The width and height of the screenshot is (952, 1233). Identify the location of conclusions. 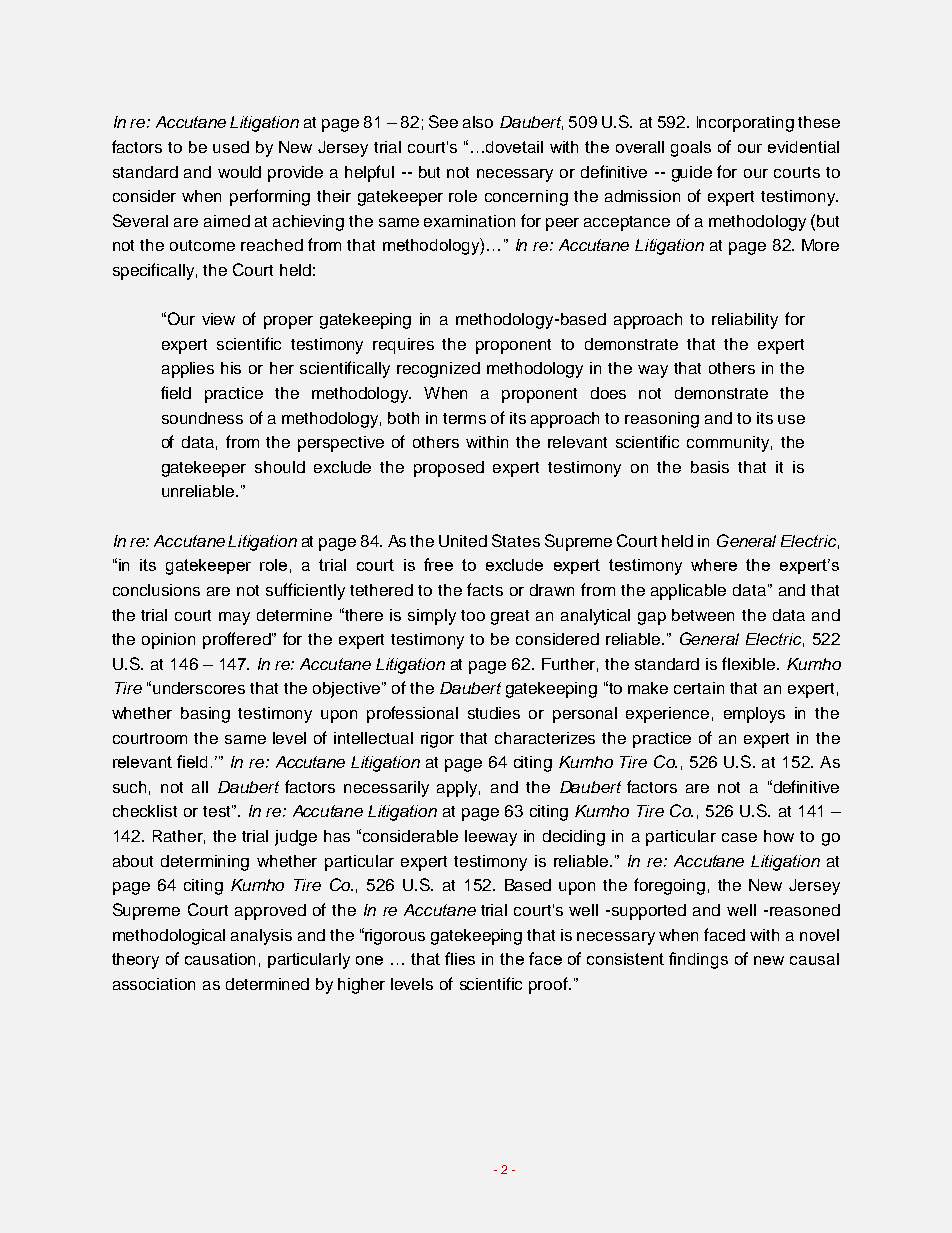
(156, 590).
